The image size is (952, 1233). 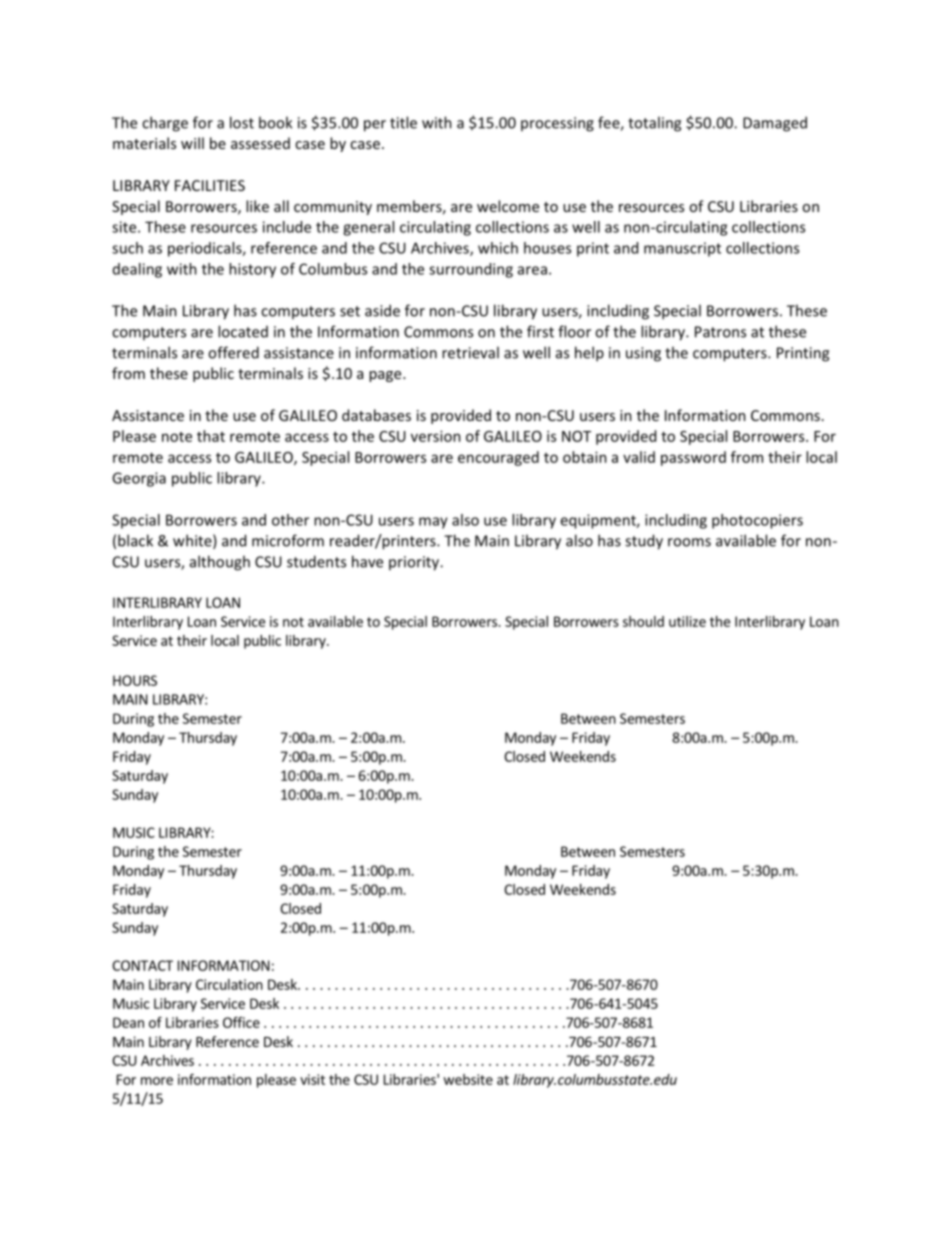 I want to click on Office, so click(x=241, y=1022).
